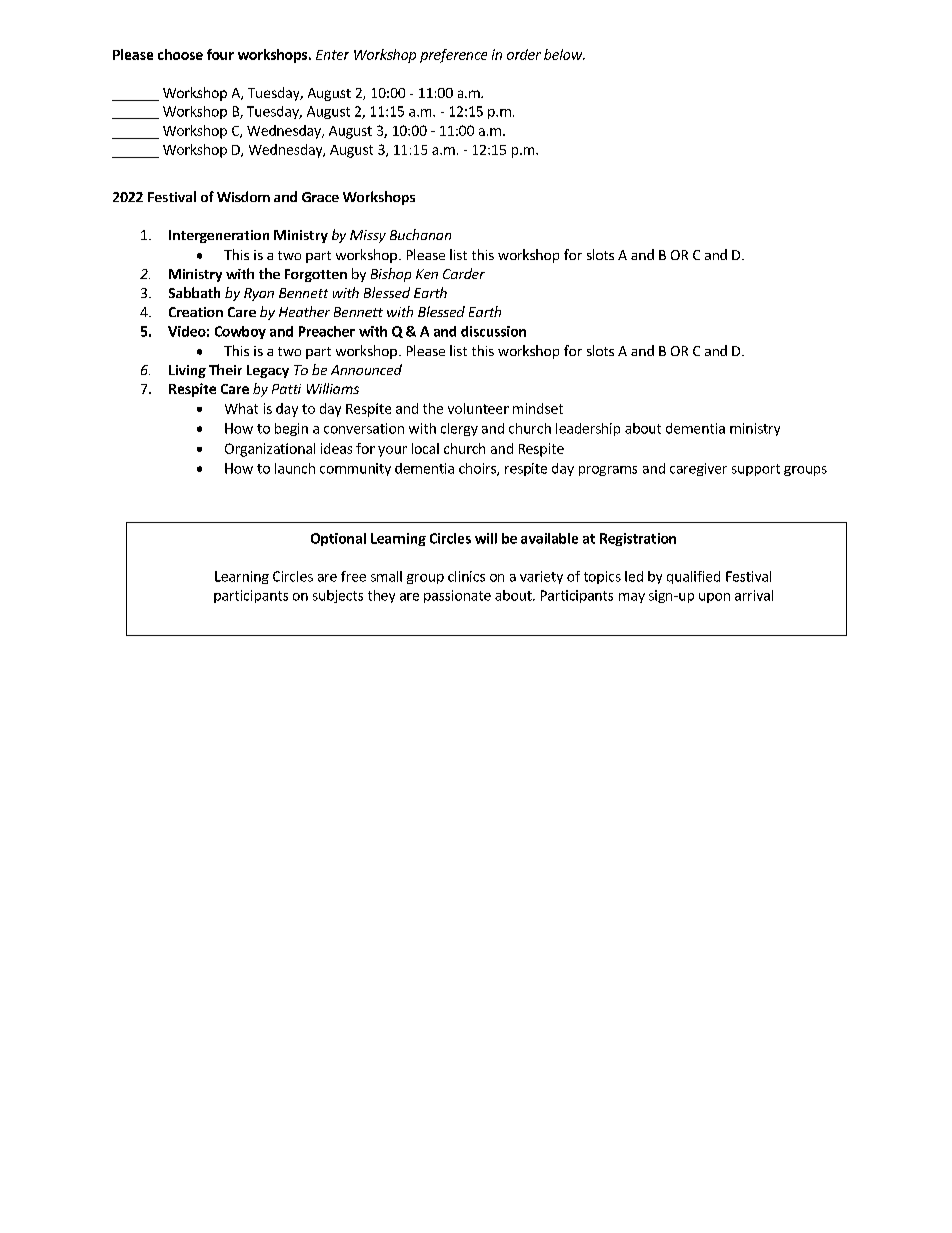 Image resolution: width=952 pixels, height=1233 pixels. I want to click on Organizational, so click(270, 450).
